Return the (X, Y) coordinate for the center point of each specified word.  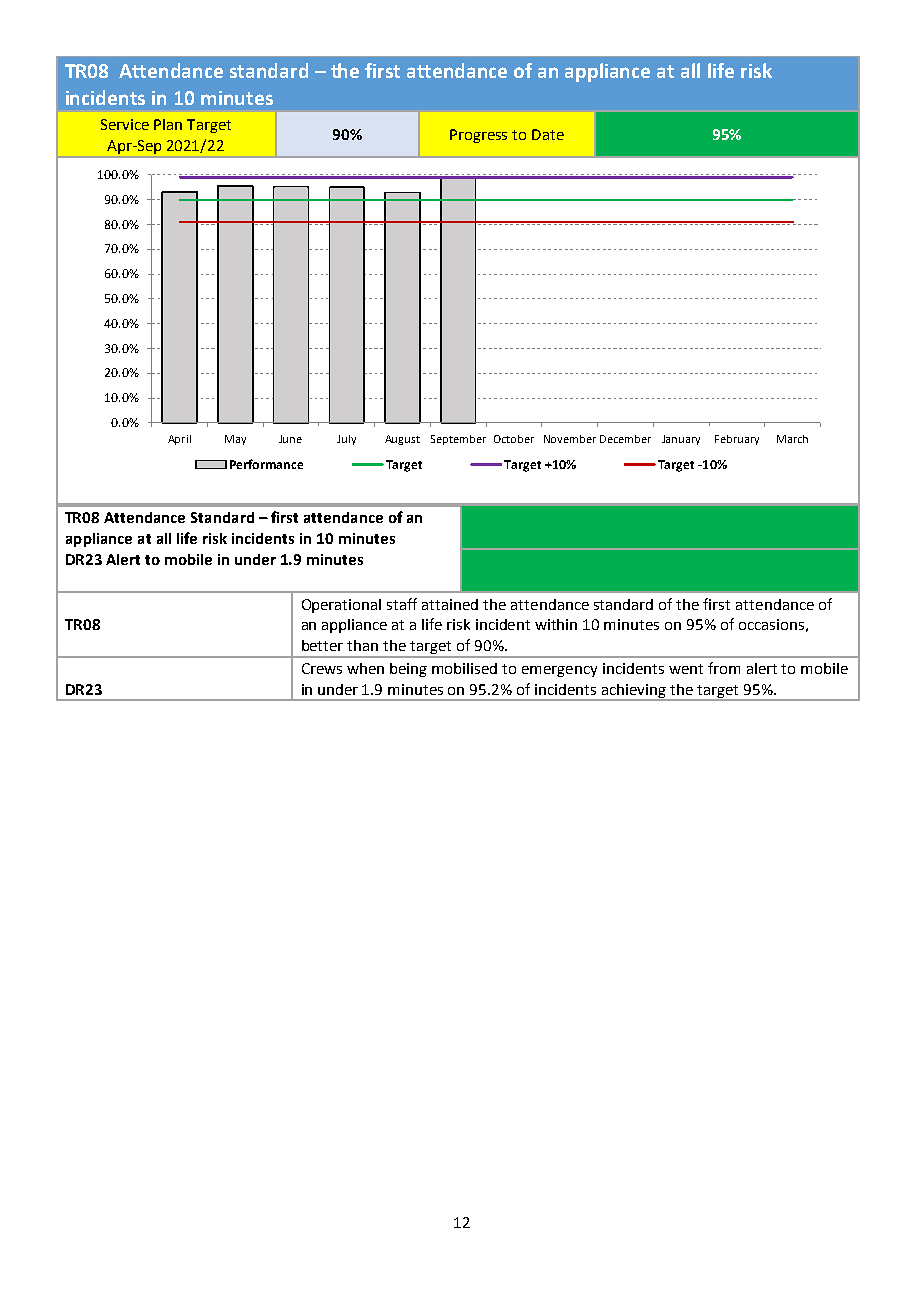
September (458, 440)
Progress (478, 136)
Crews (322, 668)
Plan (168, 124)
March (792, 439)
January (681, 440)
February (737, 440)
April (179, 440)
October (514, 439)
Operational (341, 606)
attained (450, 604)
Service (125, 124)
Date (548, 134)
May (235, 440)
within (556, 624)
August (402, 440)
